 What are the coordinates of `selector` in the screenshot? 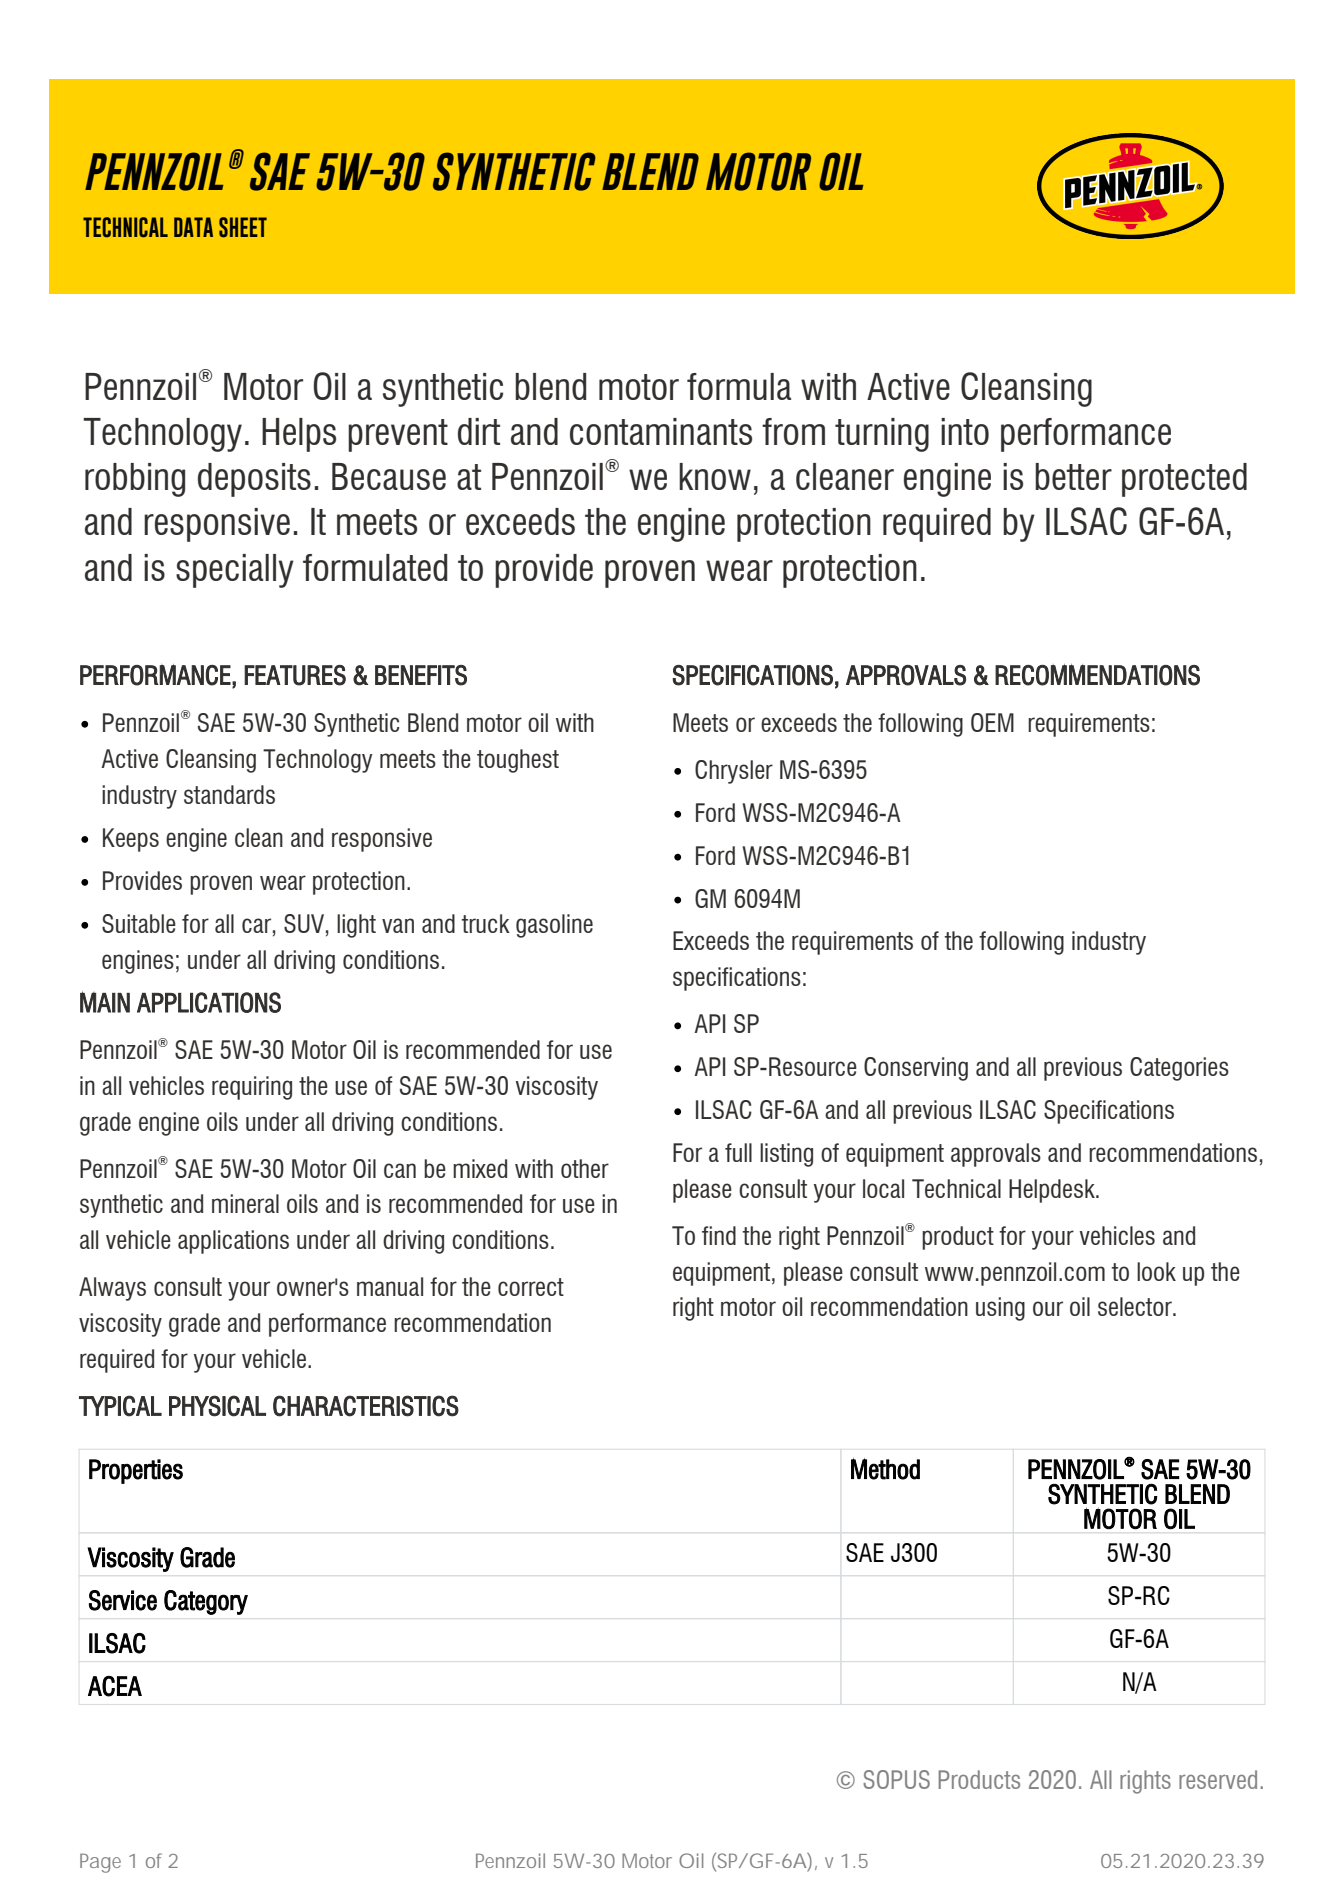 It's located at (1136, 1306).
